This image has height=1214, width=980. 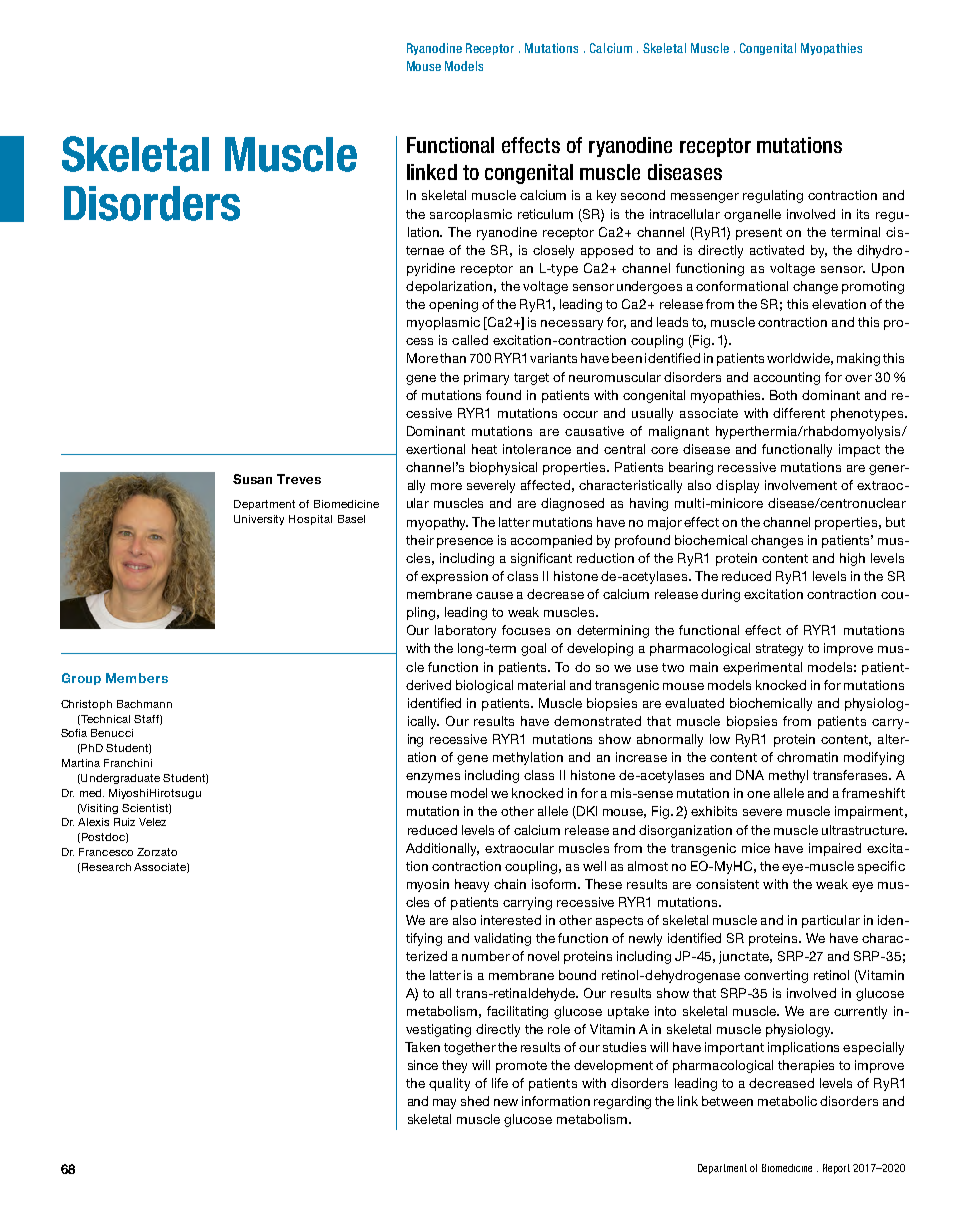 I want to click on material, so click(x=541, y=685).
